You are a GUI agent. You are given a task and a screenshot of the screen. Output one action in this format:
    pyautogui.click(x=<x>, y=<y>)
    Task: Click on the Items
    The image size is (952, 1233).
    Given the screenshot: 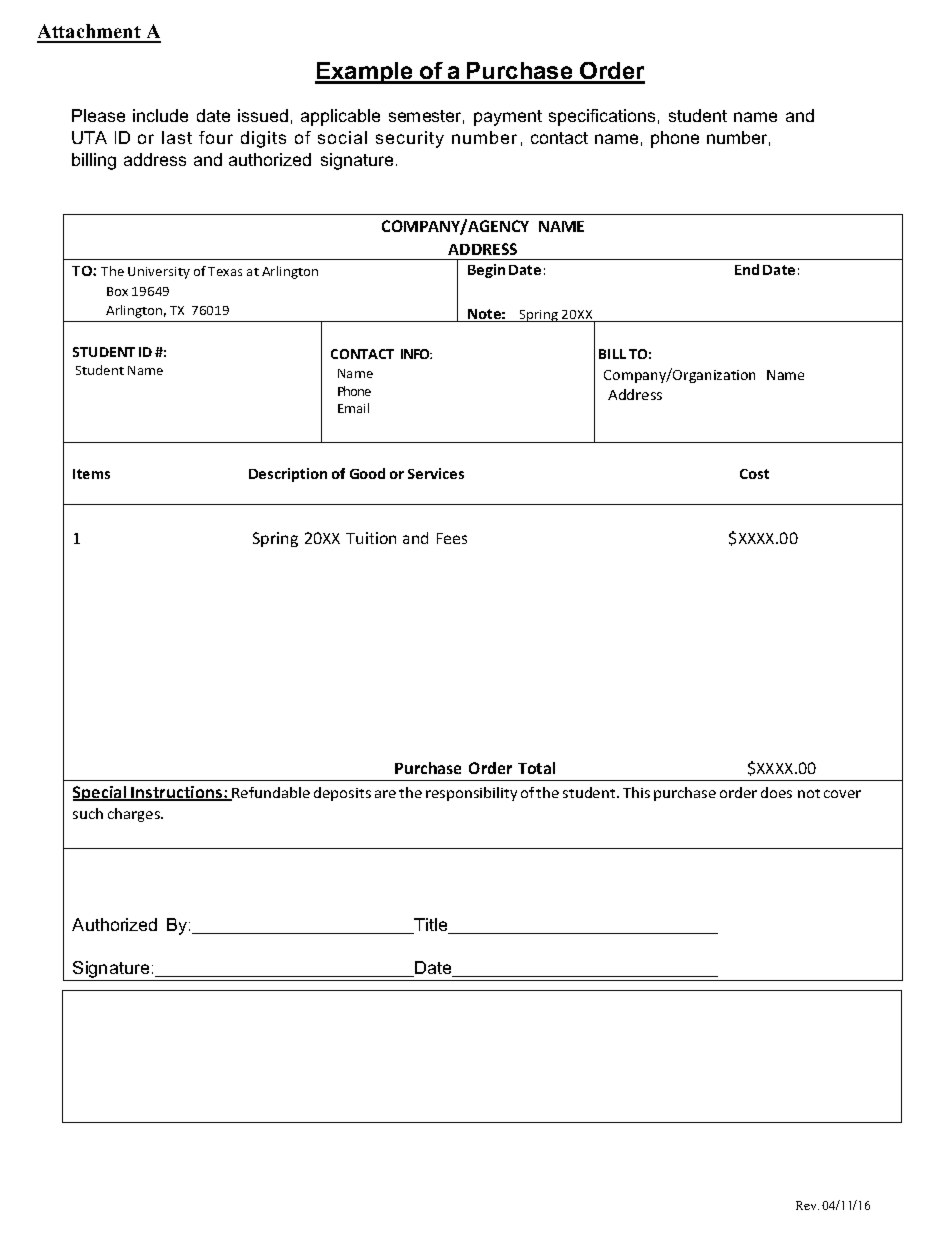 What is the action you would take?
    pyautogui.click(x=91, y=474)
